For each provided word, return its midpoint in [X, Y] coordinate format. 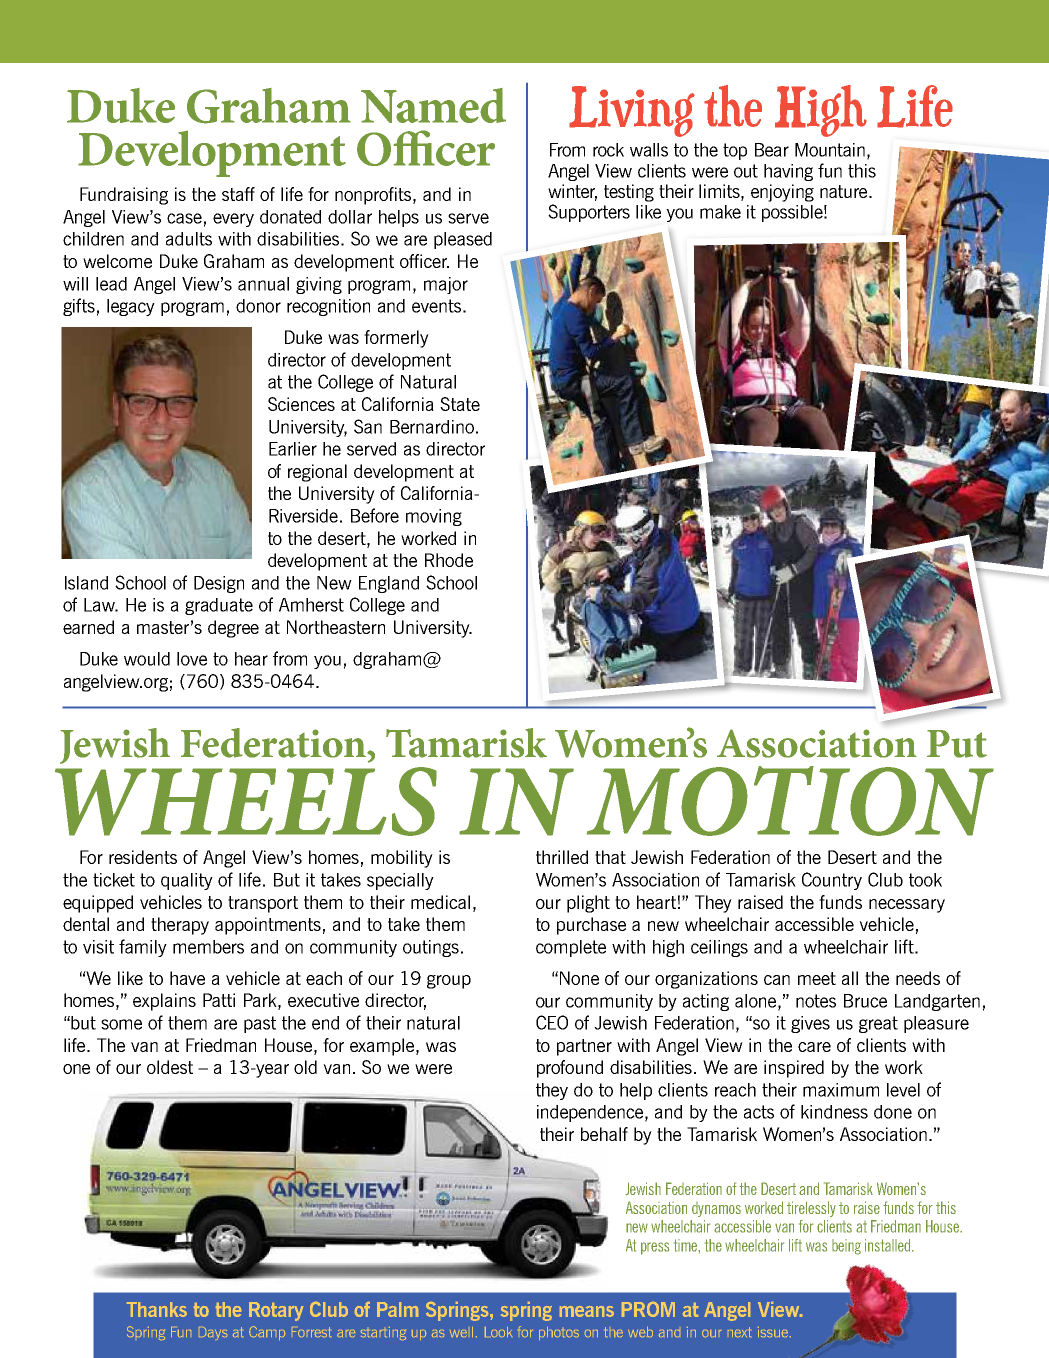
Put [957, 744]
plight [588, 904]
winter [572, 192]
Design [219, 584]
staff [238, 194]
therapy [180, 926]
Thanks [157, 1309]
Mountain [830, 150]
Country [832, 881]
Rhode [449, 560]
